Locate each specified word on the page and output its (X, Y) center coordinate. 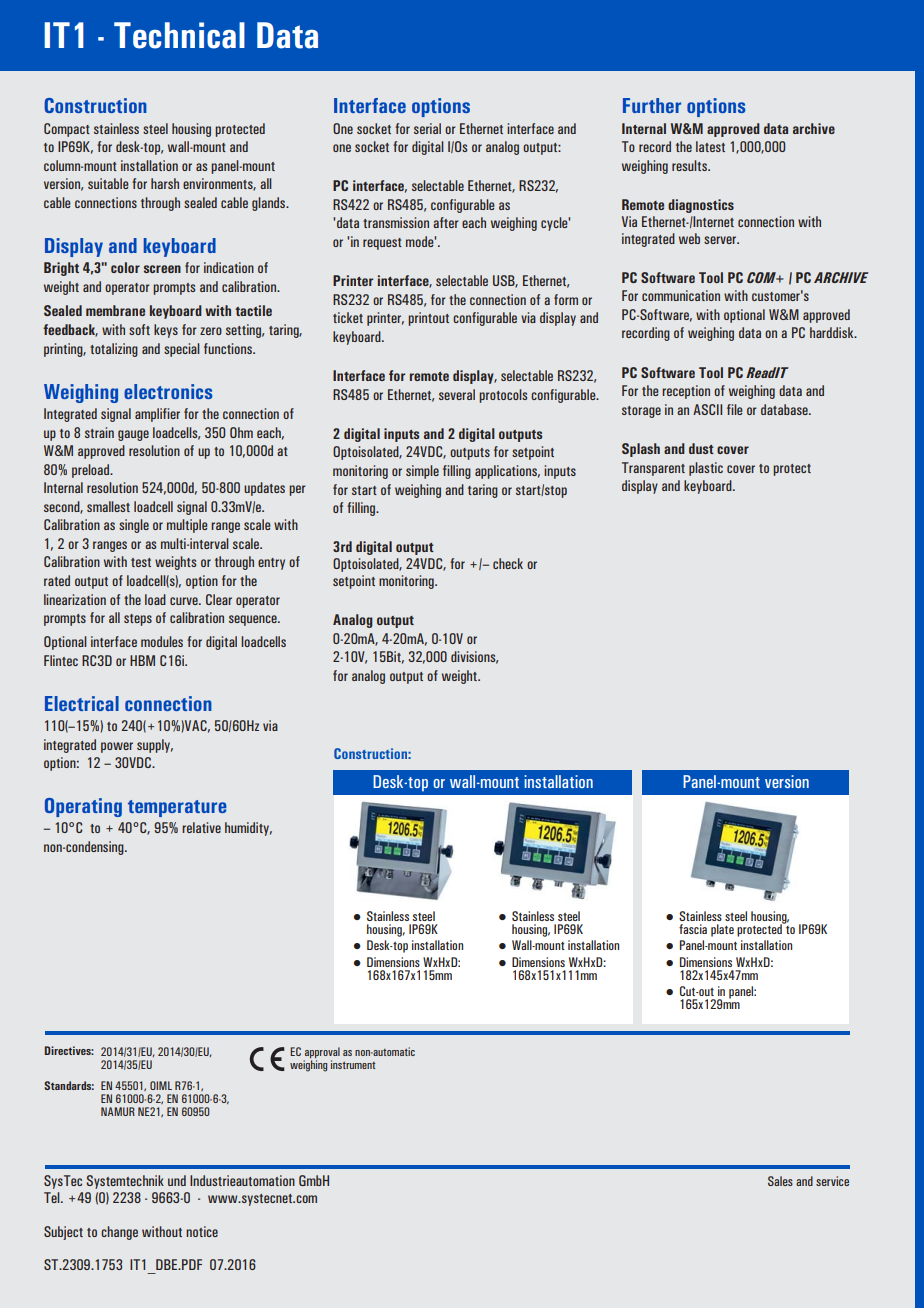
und (177, 1180)
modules (162, 641)
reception (686, 392)
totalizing (114, 350)
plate (722, 930)
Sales (780, 1181)
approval (322, 1052)
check (508, 563)
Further (652, 105)
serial (427, 128)
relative (201, 827)
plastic (706, 469)
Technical (179, 35)
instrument (353, 1064)
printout (428, 319)
